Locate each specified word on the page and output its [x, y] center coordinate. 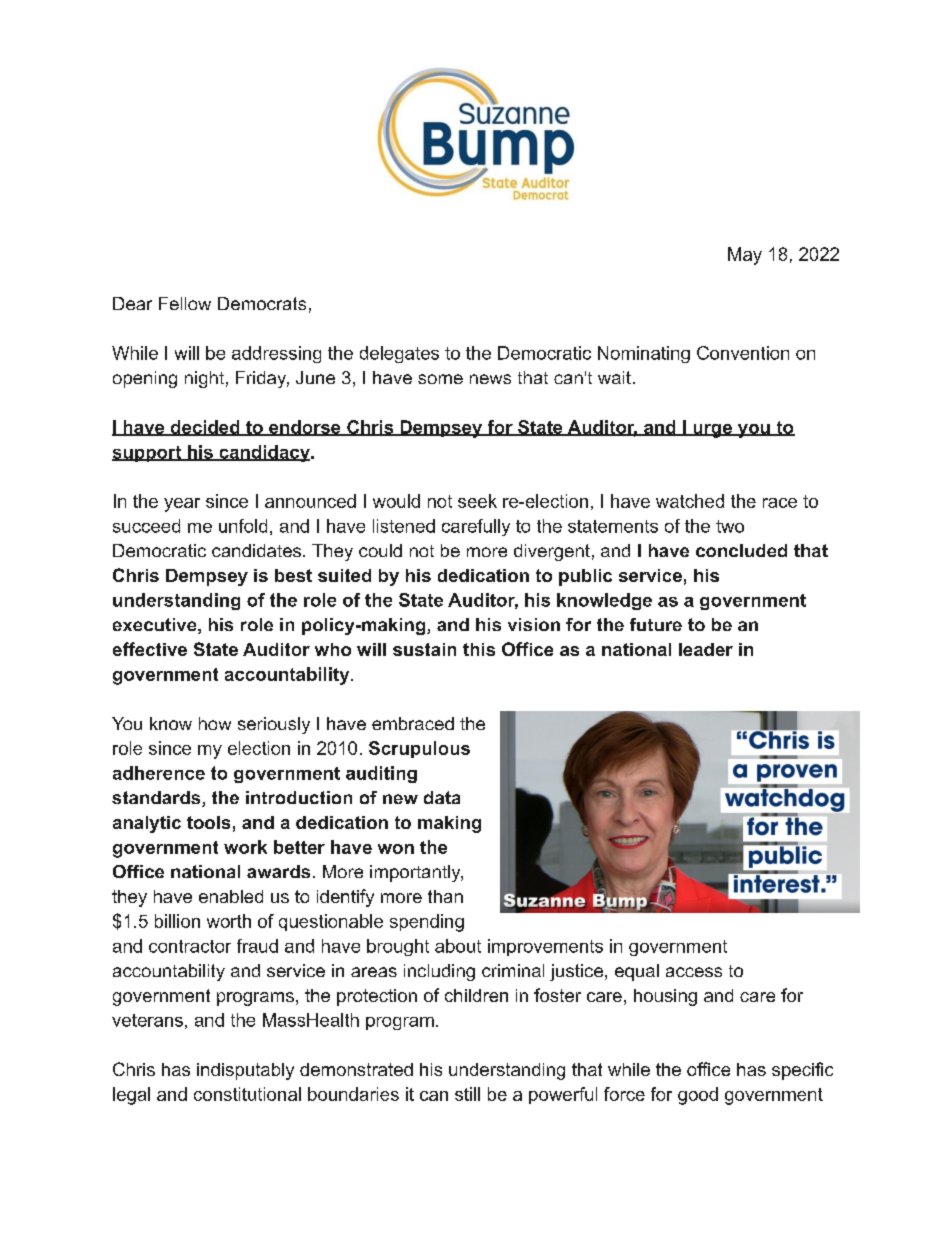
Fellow [185, 303]
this [479, 649]
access [694, 972]
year [182, 505]
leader [706, 649]
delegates [399, 354]
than [445, 896]
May [745, 256]
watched [690, 501]
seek [477, 501]
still [467, 1094]
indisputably [245, 1071]
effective [150, 649]
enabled [231, 896]
